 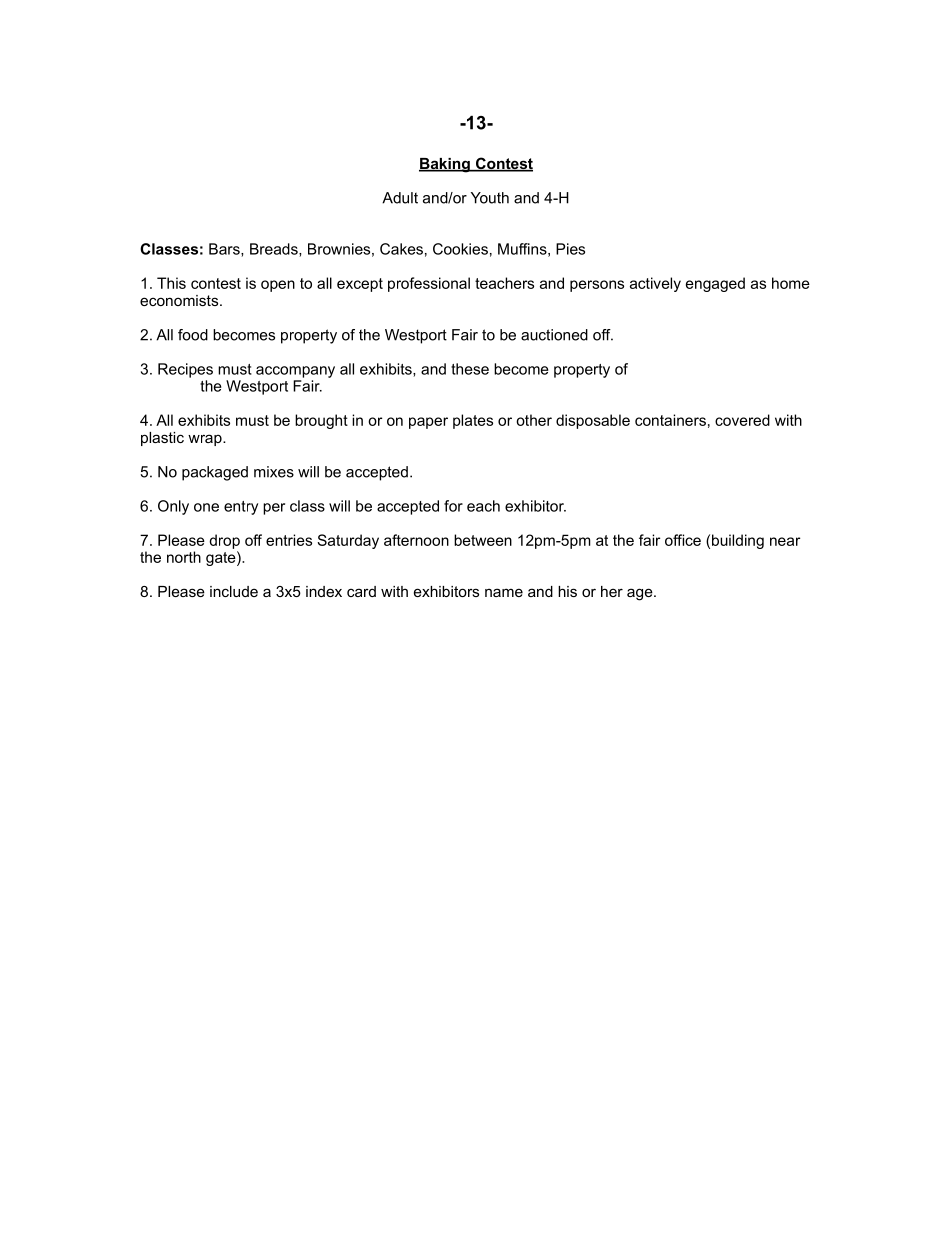 I want to click on plates, so click(x=473, y=421).
